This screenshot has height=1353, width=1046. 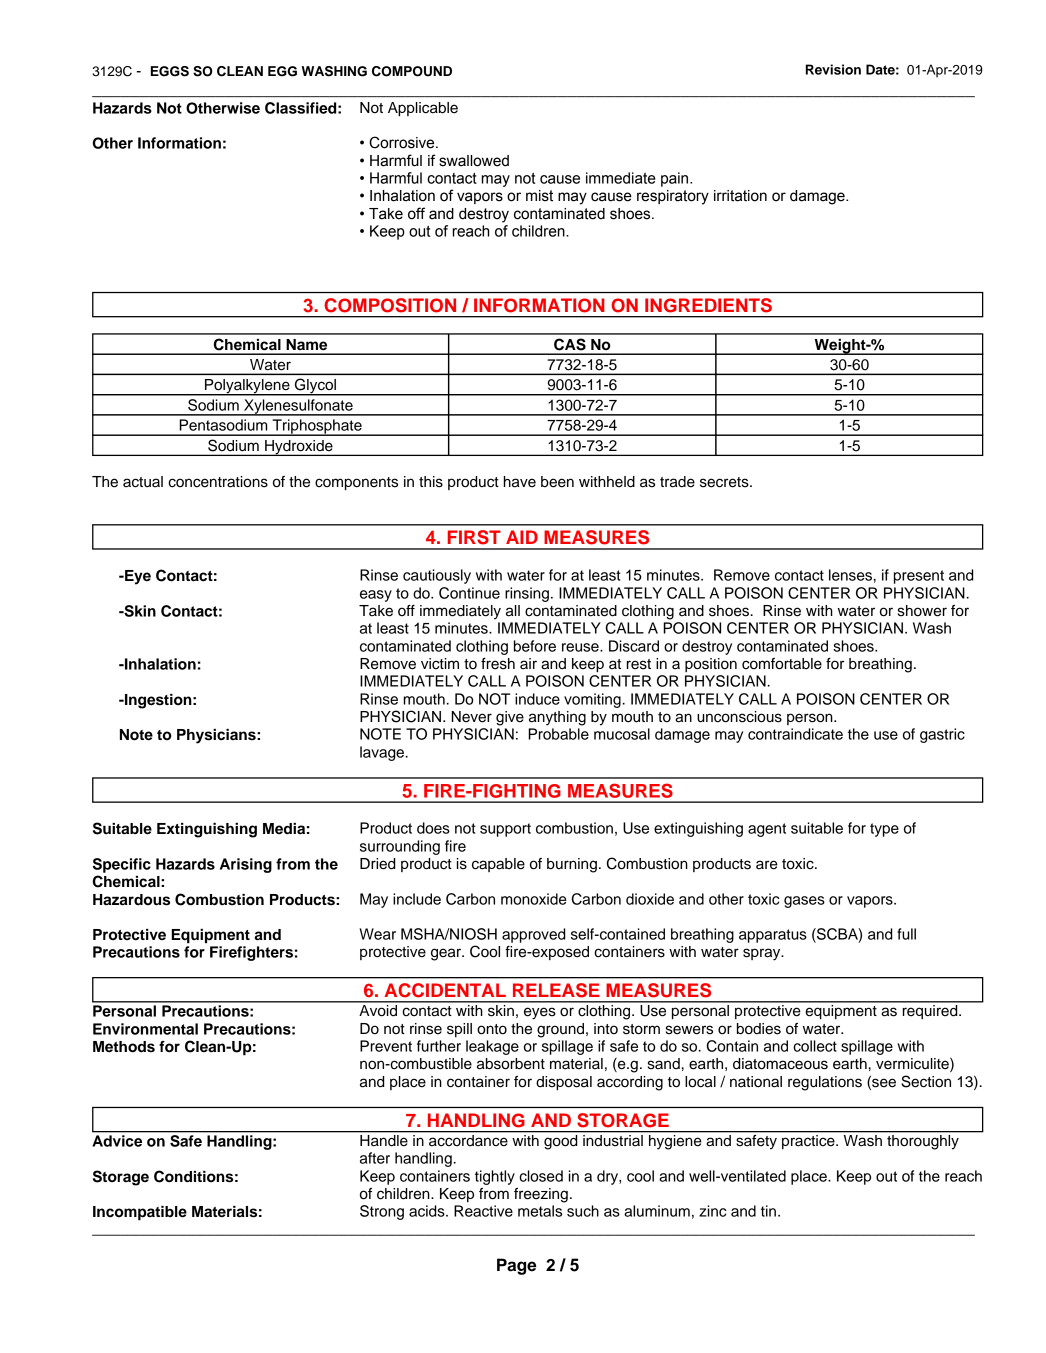 I want to click on EGGS, so click(x=170, y=71).
